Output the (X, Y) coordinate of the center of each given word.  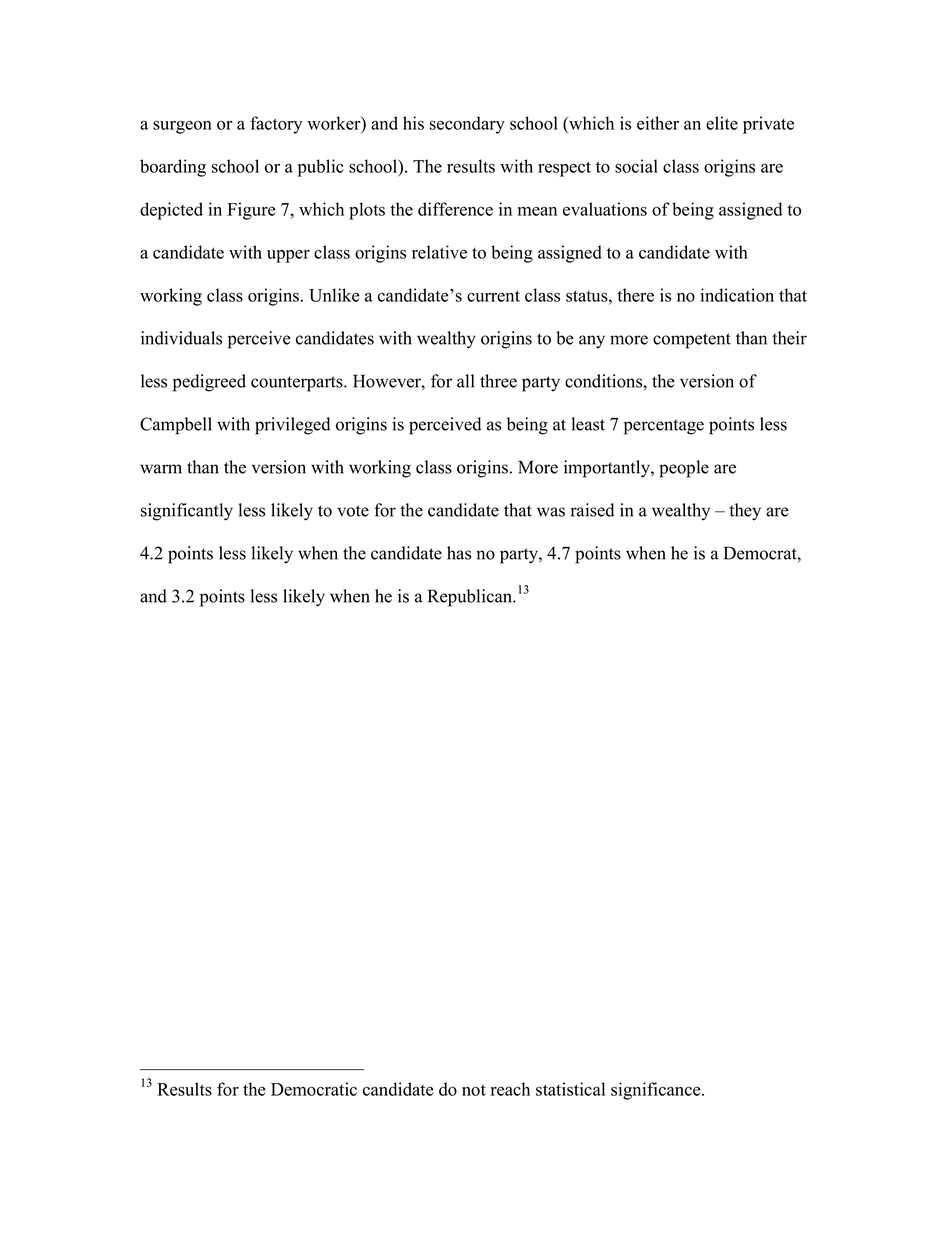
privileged (293, 426)
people (684, 469)
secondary (467, 125)
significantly (187, 512)
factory (276, 125)
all (465, 381)
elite (722, 123)
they (745, 512)
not (474, 1090)
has (459, 553)
